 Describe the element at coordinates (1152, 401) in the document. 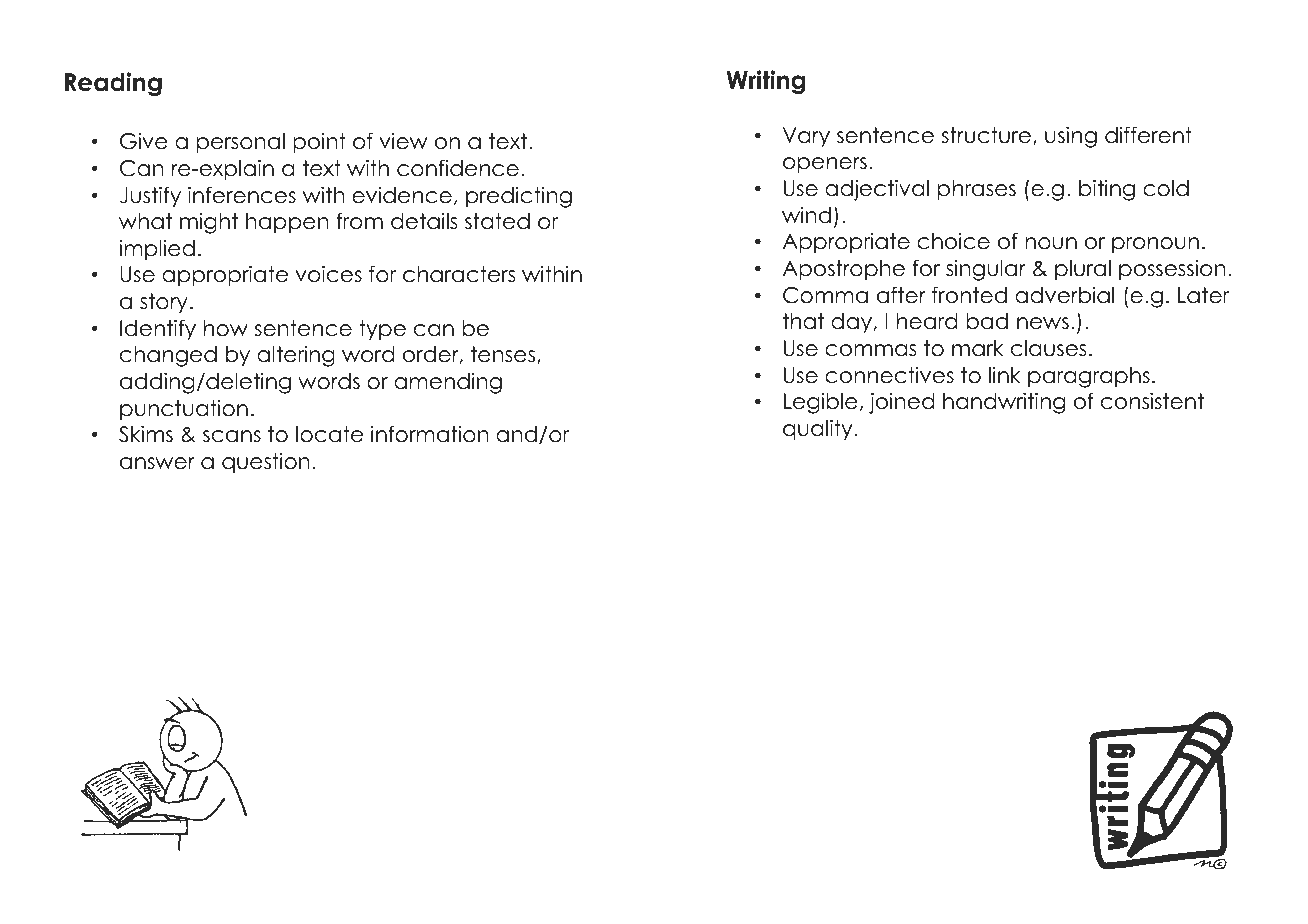

I see `consistent` at that location.
